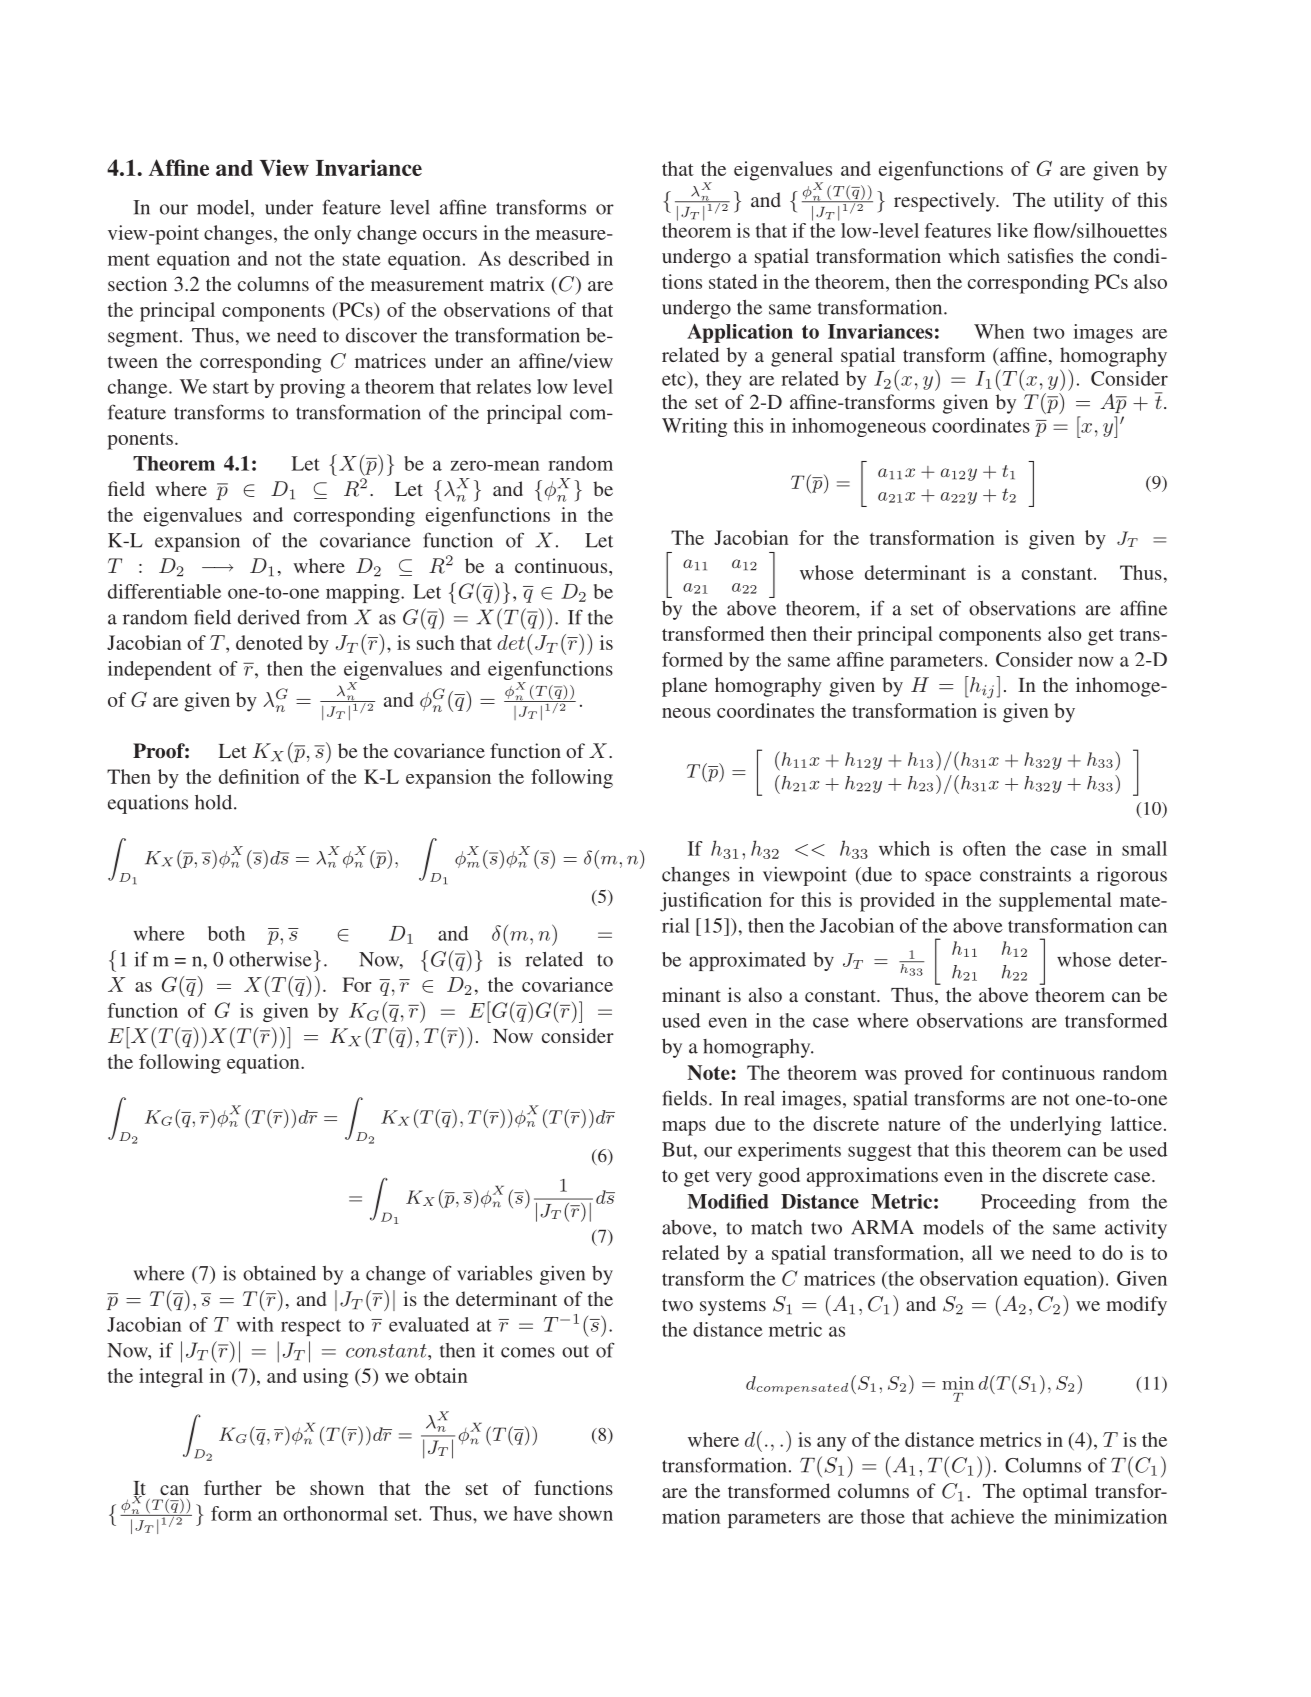 This document has width=1311, height=1697. I want to click on further, so click(233, 1487).
